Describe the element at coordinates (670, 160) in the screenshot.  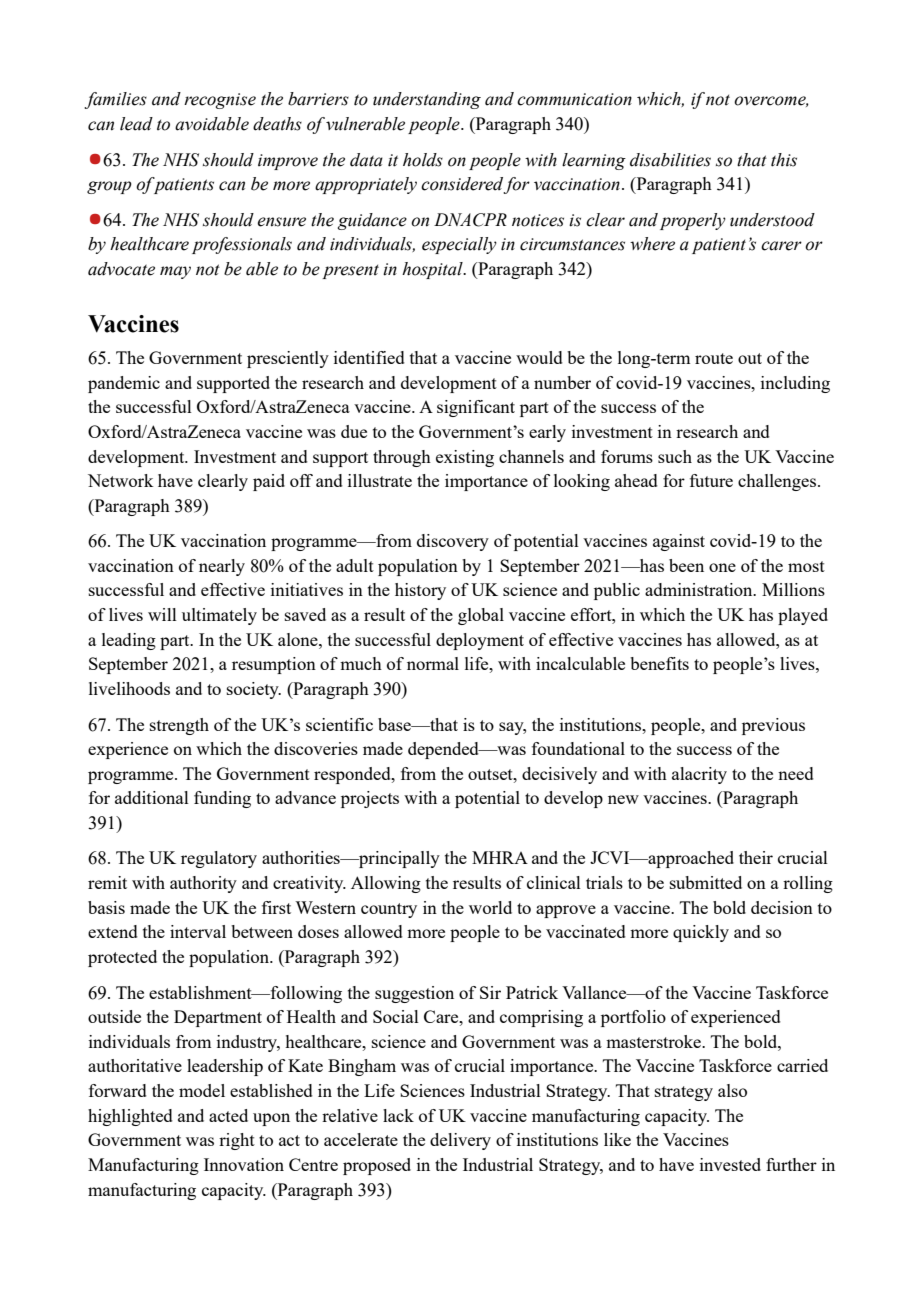
I see `disabilities` at that location.
